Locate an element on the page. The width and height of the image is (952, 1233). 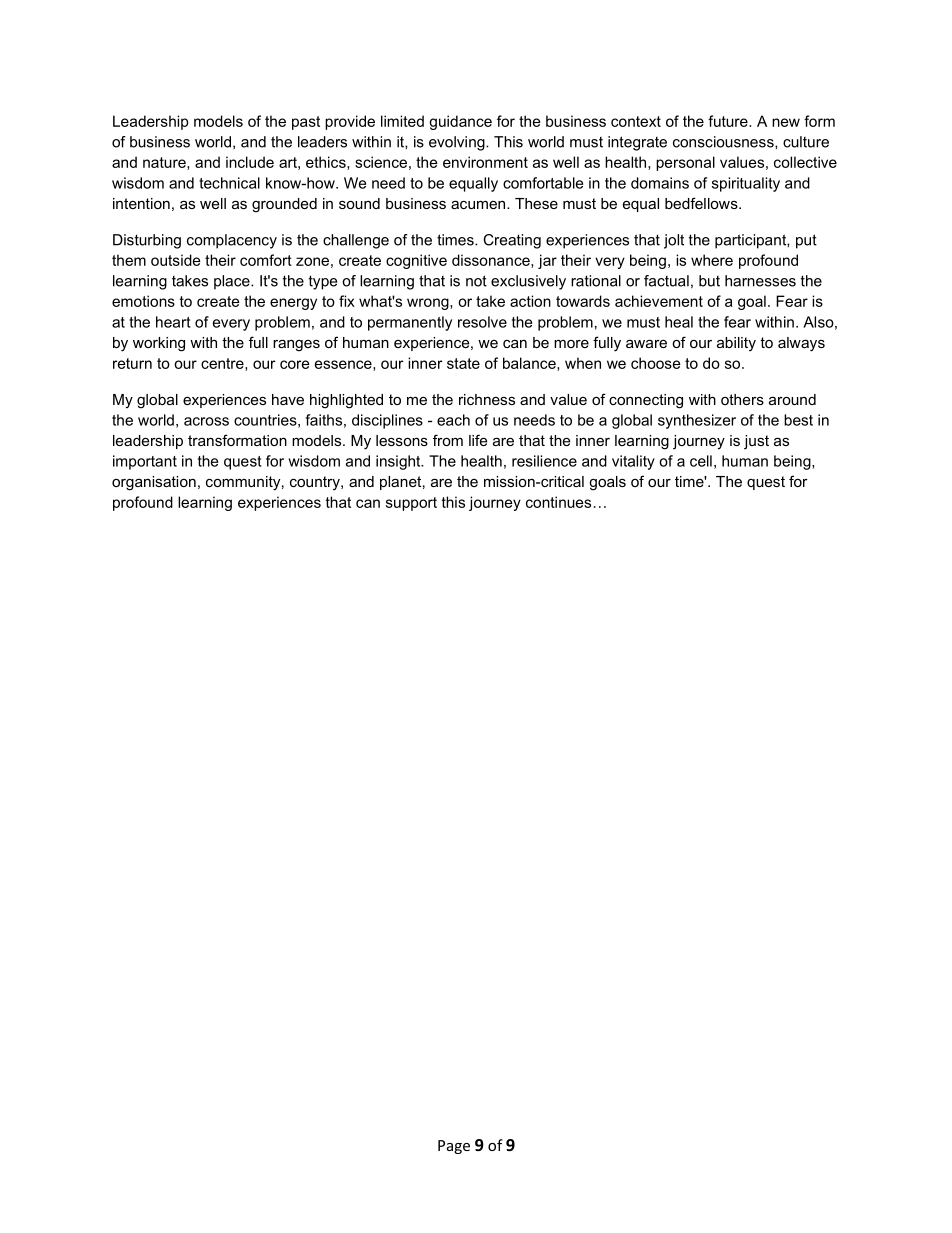
continues is located at coordinates (558, 502).
